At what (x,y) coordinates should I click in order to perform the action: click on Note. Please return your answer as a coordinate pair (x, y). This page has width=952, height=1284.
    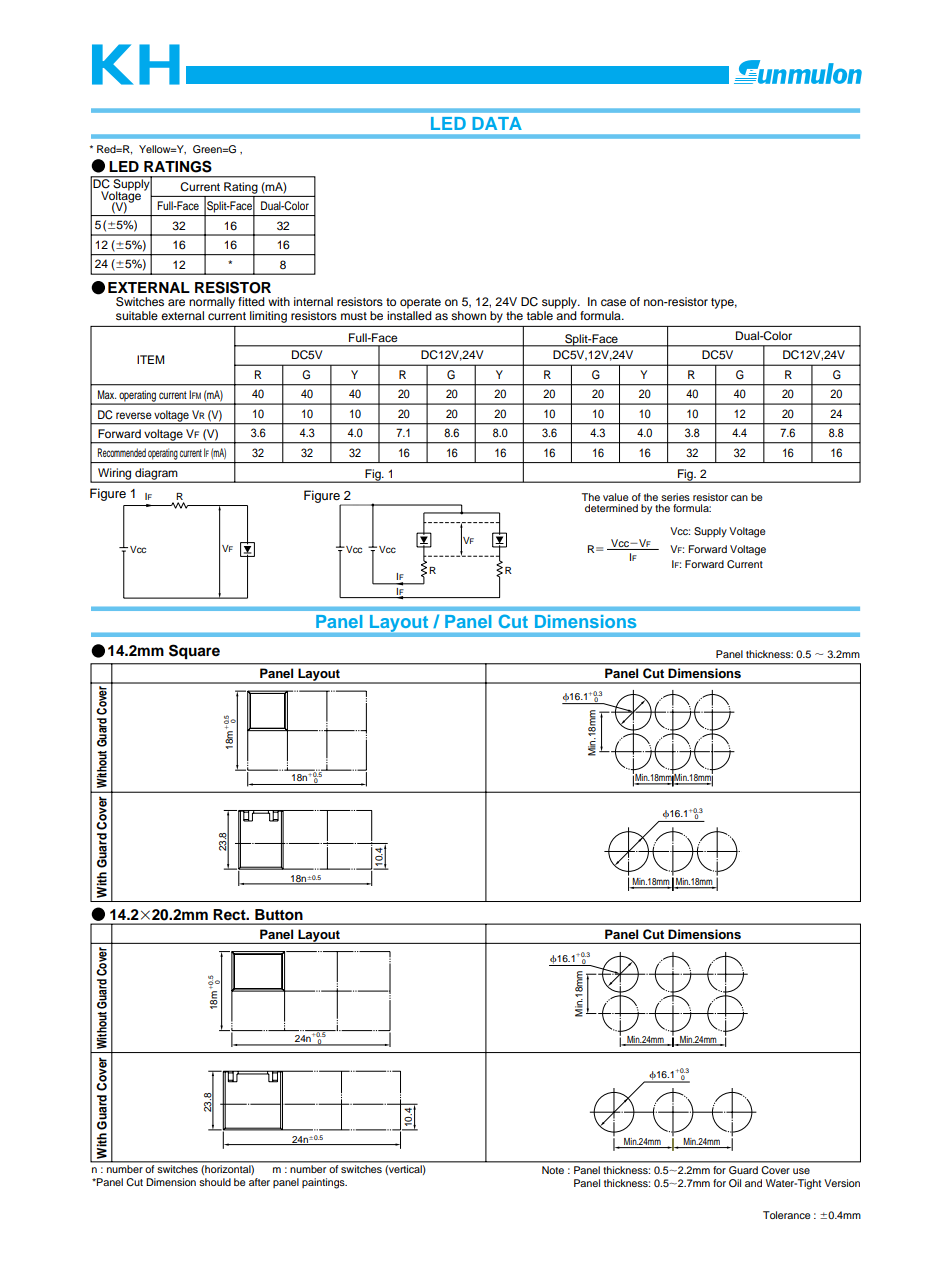
    Looking at the image, I should click on (553, 1170).
